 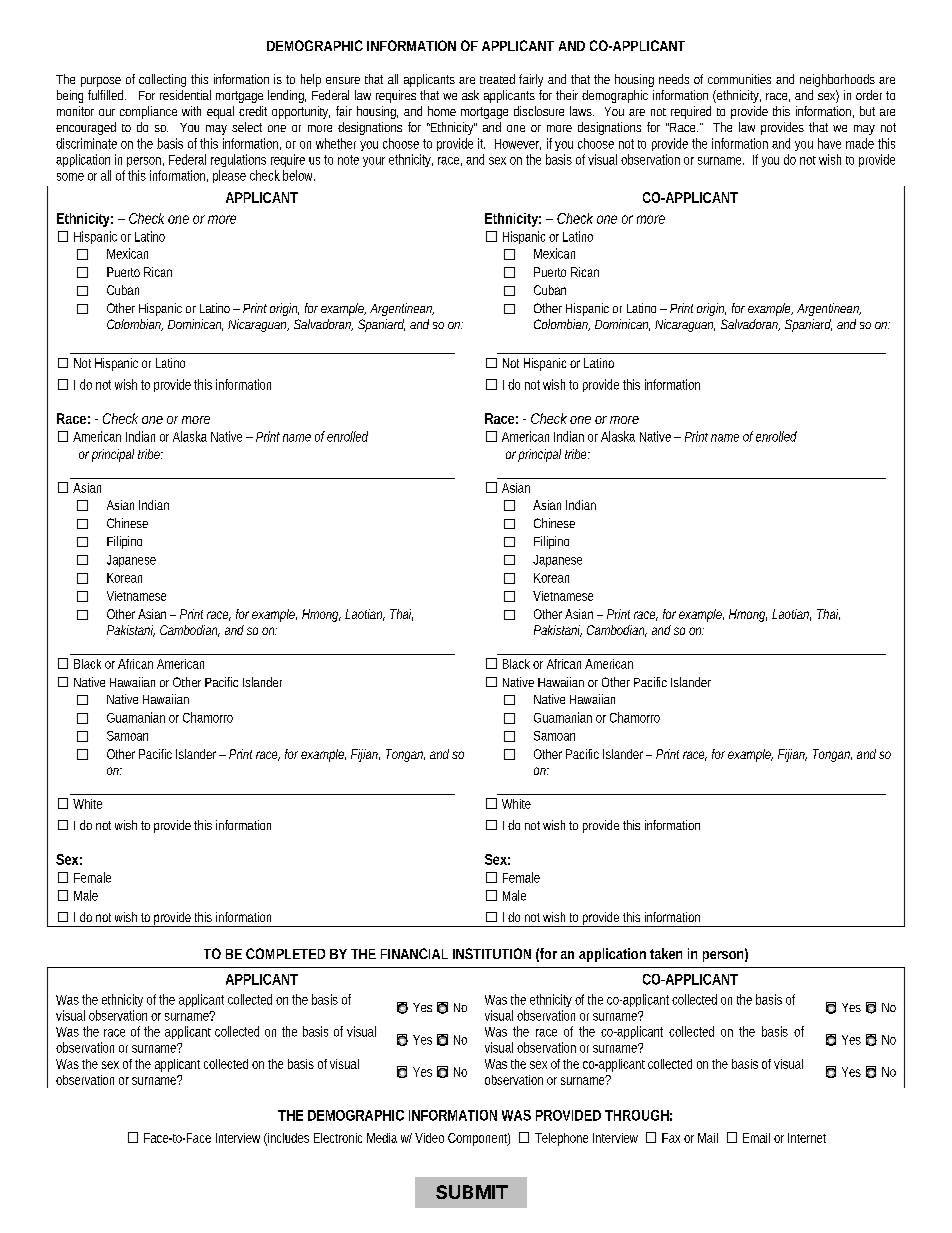 I want to click on home, so click(x=442, y=111).
